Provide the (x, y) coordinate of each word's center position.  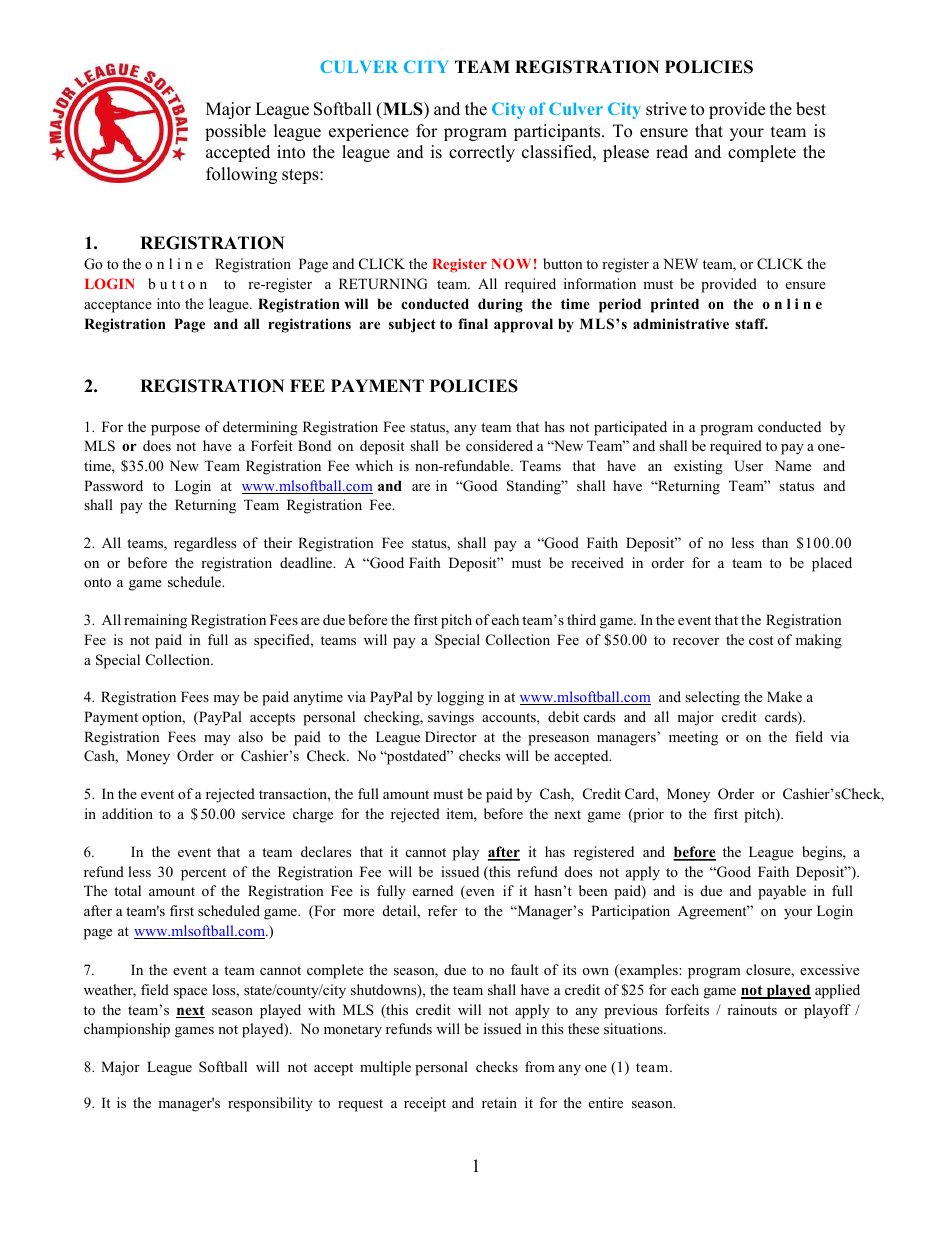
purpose (175, 430)
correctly (482, 153)
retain (499, 1102)
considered (499, 445)
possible (235, 132)
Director (451, 736)
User (748, 466)
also (251, 736)
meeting (693, 738)
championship (127, 1030)
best (811, 109)
